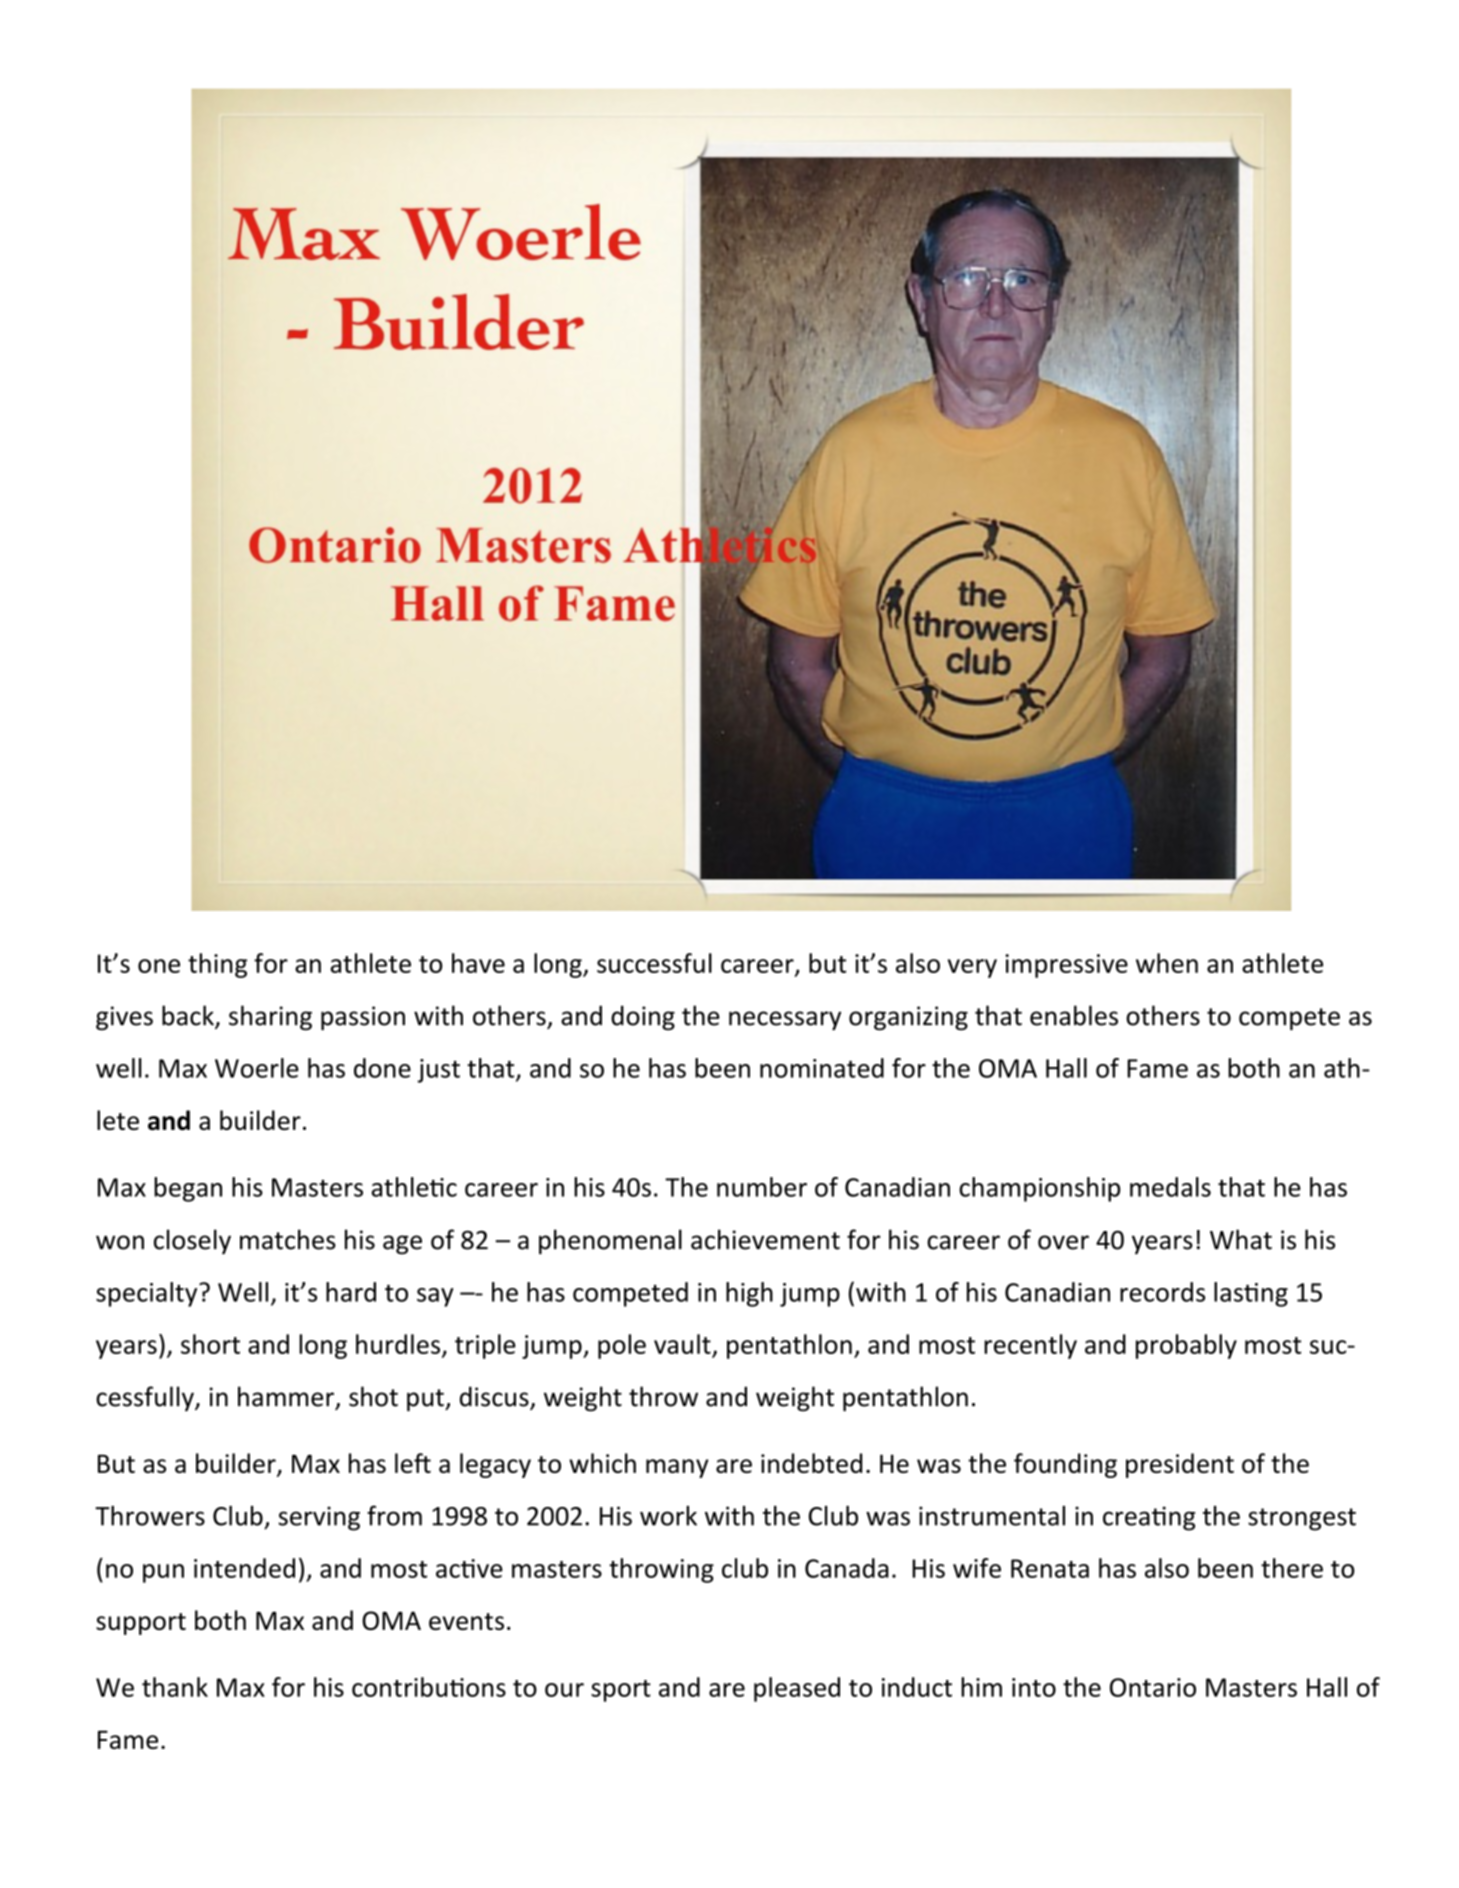 The width and height of the screenshot is (1459, 1888). Describe the element at coordinates (217, 965) in the screenshot. I see `thing` at that location.
